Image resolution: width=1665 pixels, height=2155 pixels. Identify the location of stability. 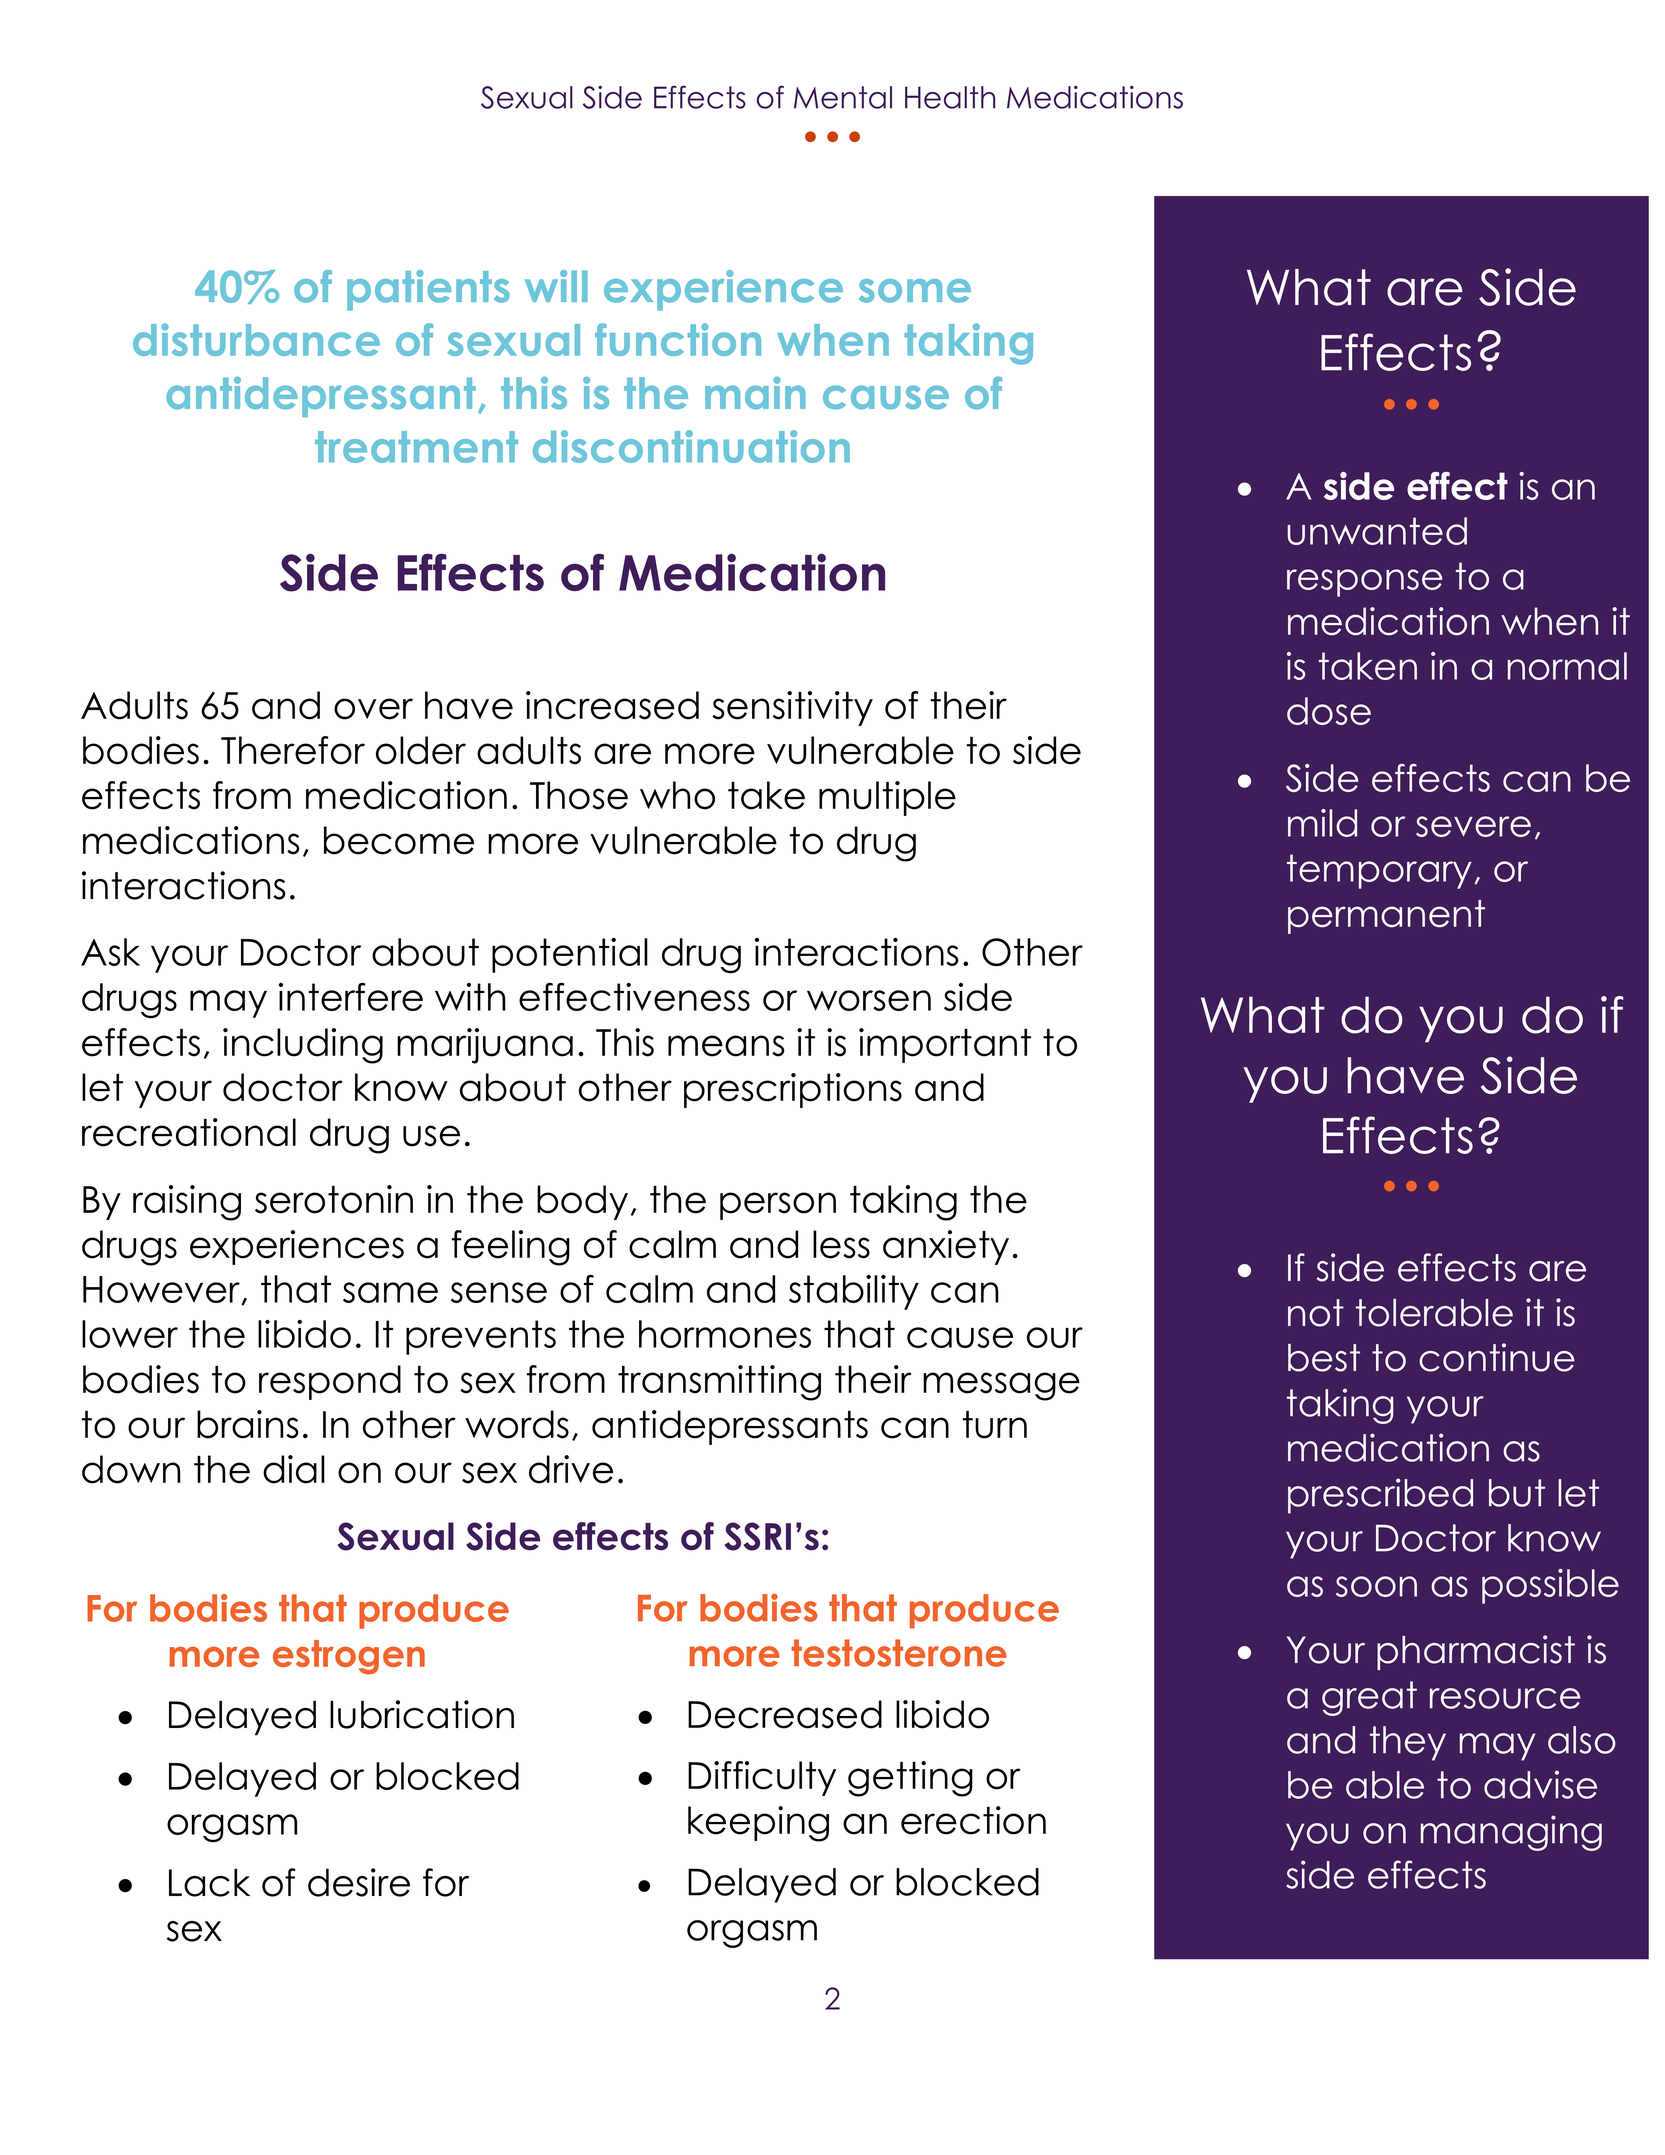
(854, 1292).
